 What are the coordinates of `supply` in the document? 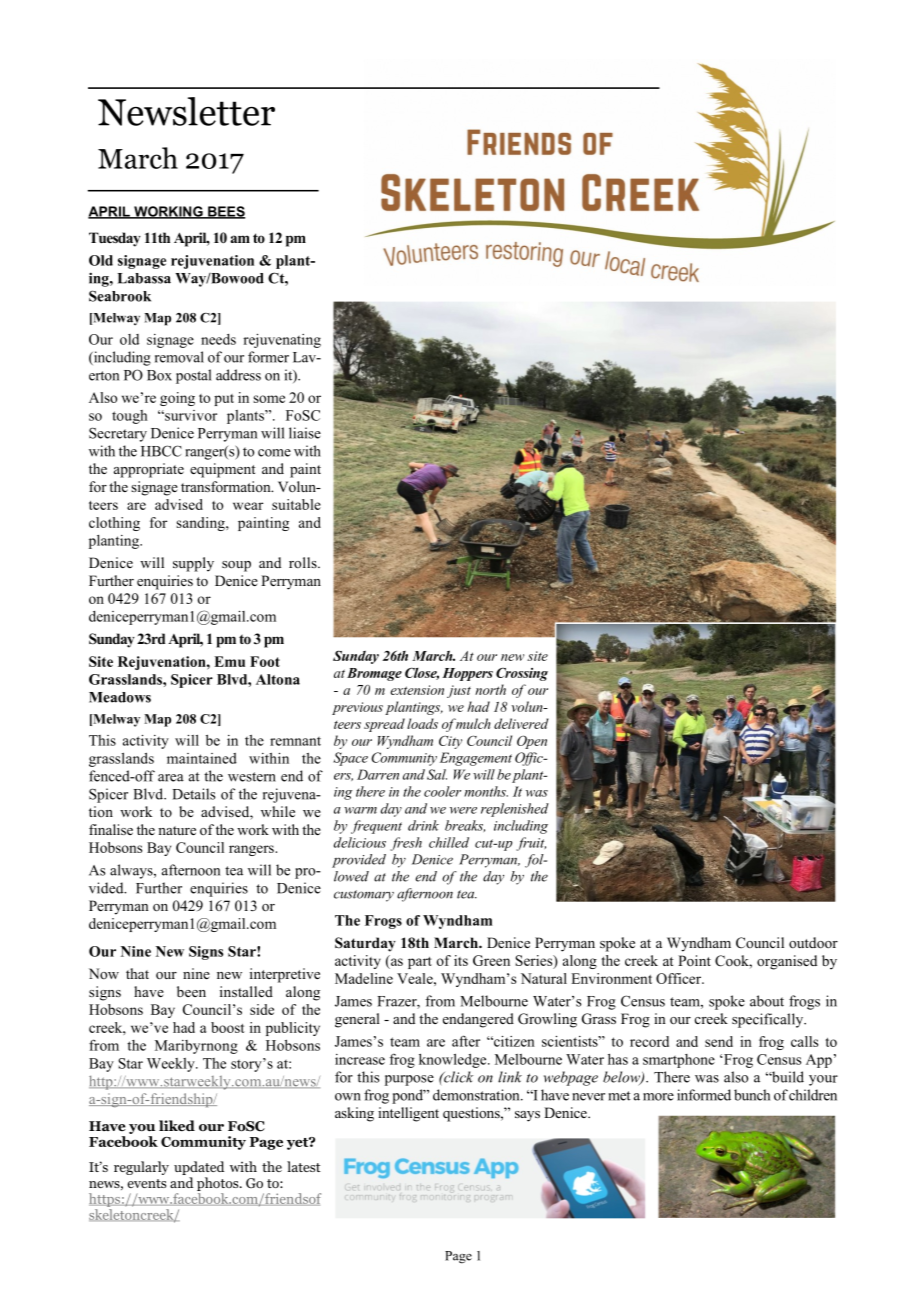 It's located at (193, 564).
